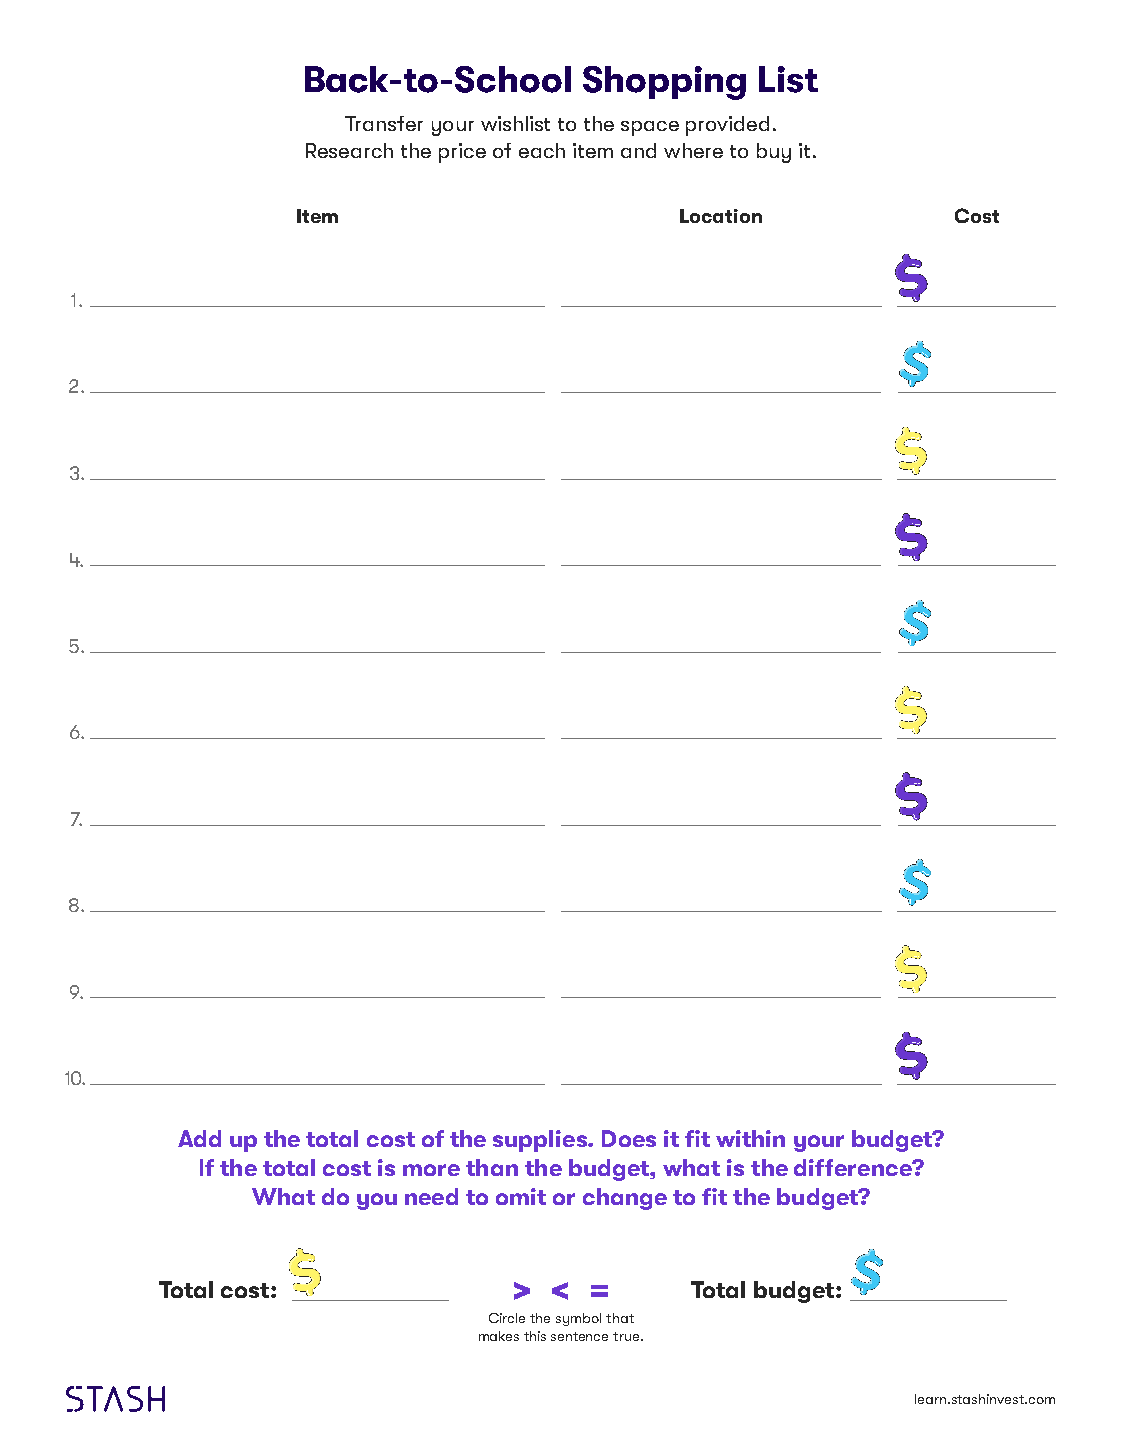 This page has height=1452, width=1122. What do you see at coordinates (384, 123) in the page?
I see `Transfer` at bounding box center [384, 123].
